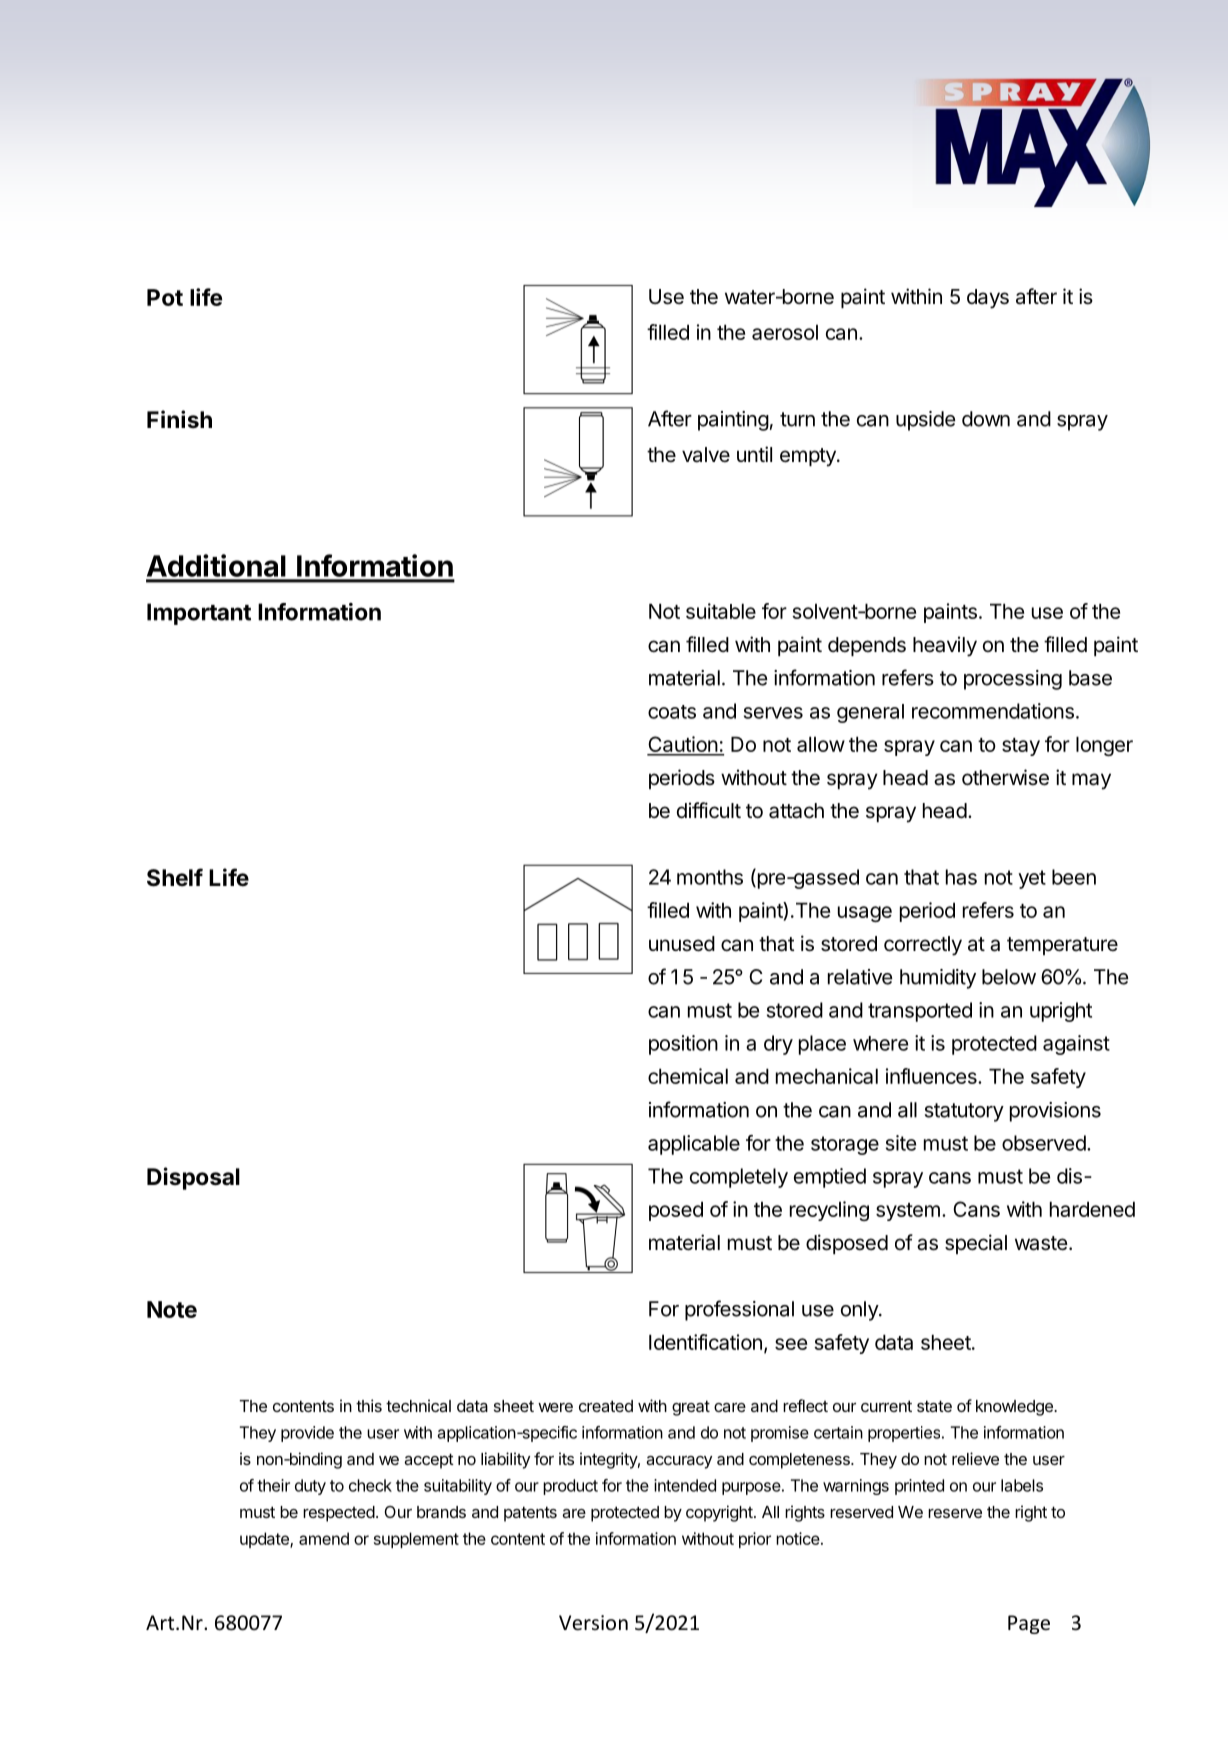 The image size is (1228, 1737). What do you see at coordinates (988, 299) in the screenshot?
I see `days` at bounding box center [988, 299].
